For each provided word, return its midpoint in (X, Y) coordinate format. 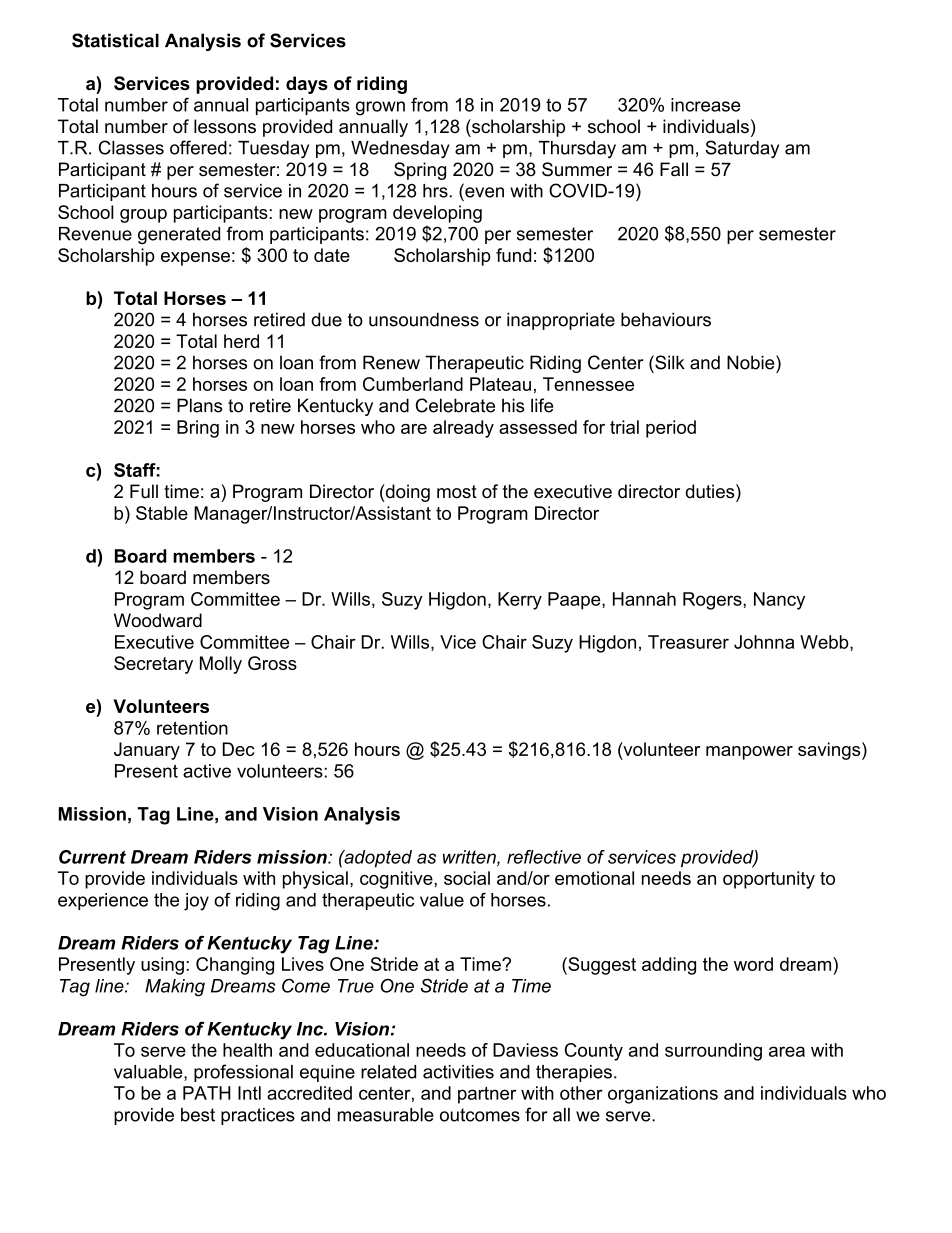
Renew (391, 362)
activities (458, 1072)
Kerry (520, 601)
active (207, 771)
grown (380, 108)
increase (706, 105)
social (467, 878)
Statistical (115, 40)
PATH (207, 1093)
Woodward (158, 620)
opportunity (769, 880)
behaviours (666, 319)
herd (241, 341)
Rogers (713, 601)
